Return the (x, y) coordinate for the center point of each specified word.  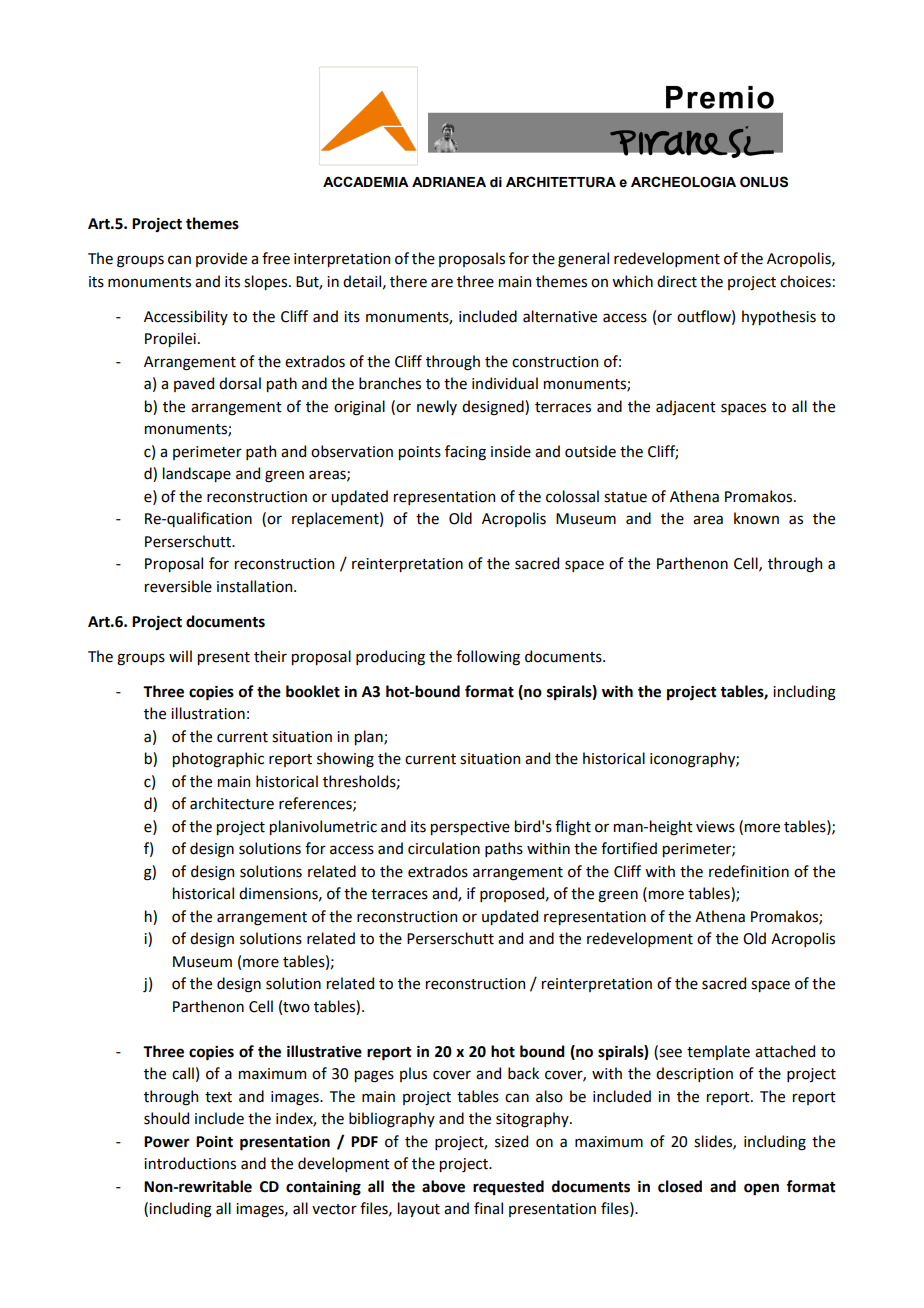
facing (465, 453)
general (583, 260)
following (488, 658)
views (715, 827)
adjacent (686, 408)
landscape (197, 474)
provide (221, 259)
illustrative (324, 1051)
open (761, 1189)
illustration (208, 713)
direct (677, 281)
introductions (190, 1163)
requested (508, 1187)
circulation (444, 848)
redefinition (749, 871)
